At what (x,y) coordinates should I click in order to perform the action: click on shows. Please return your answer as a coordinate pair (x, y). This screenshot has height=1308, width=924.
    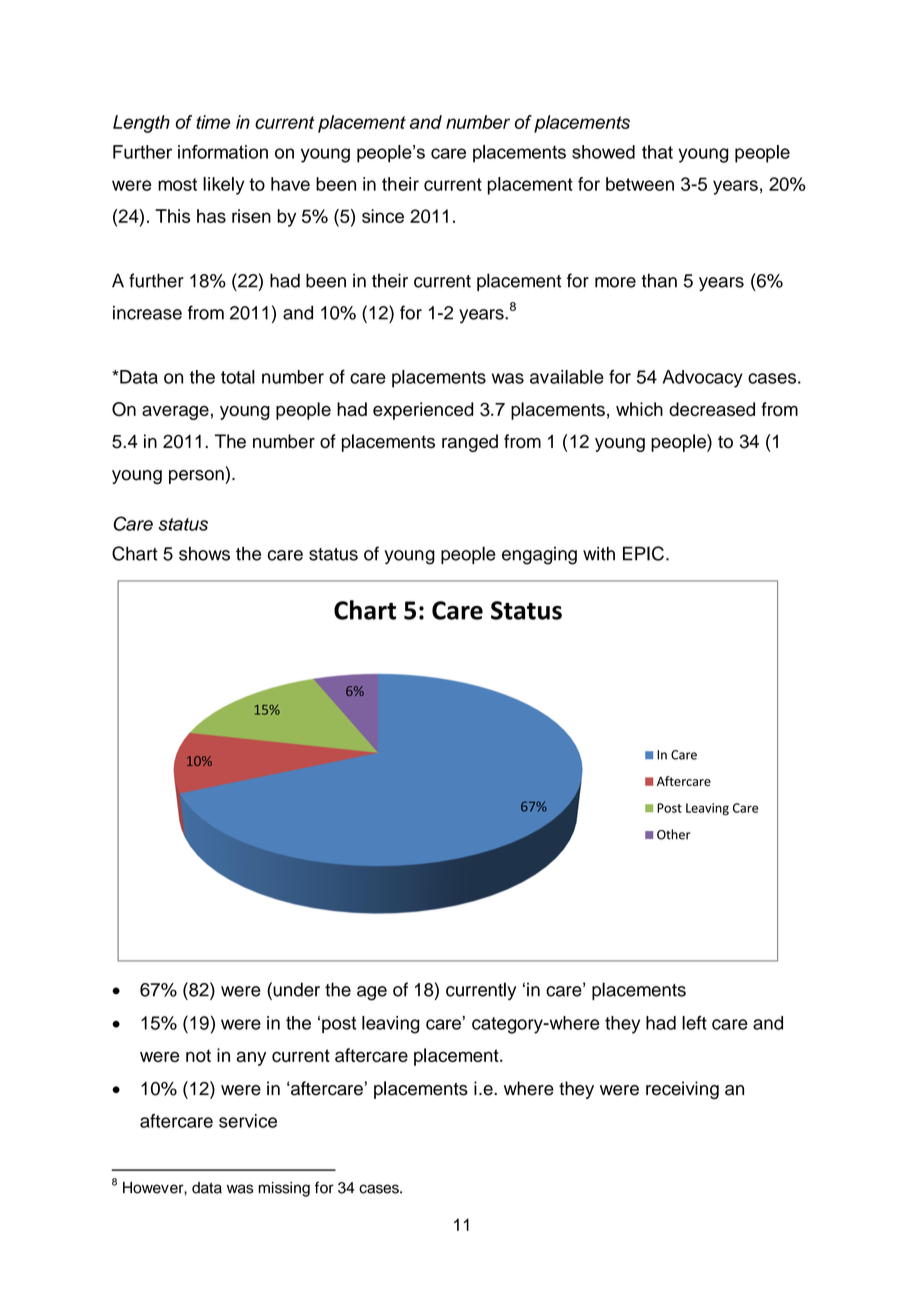
    Looking at the image, I should click on (204, 553).
